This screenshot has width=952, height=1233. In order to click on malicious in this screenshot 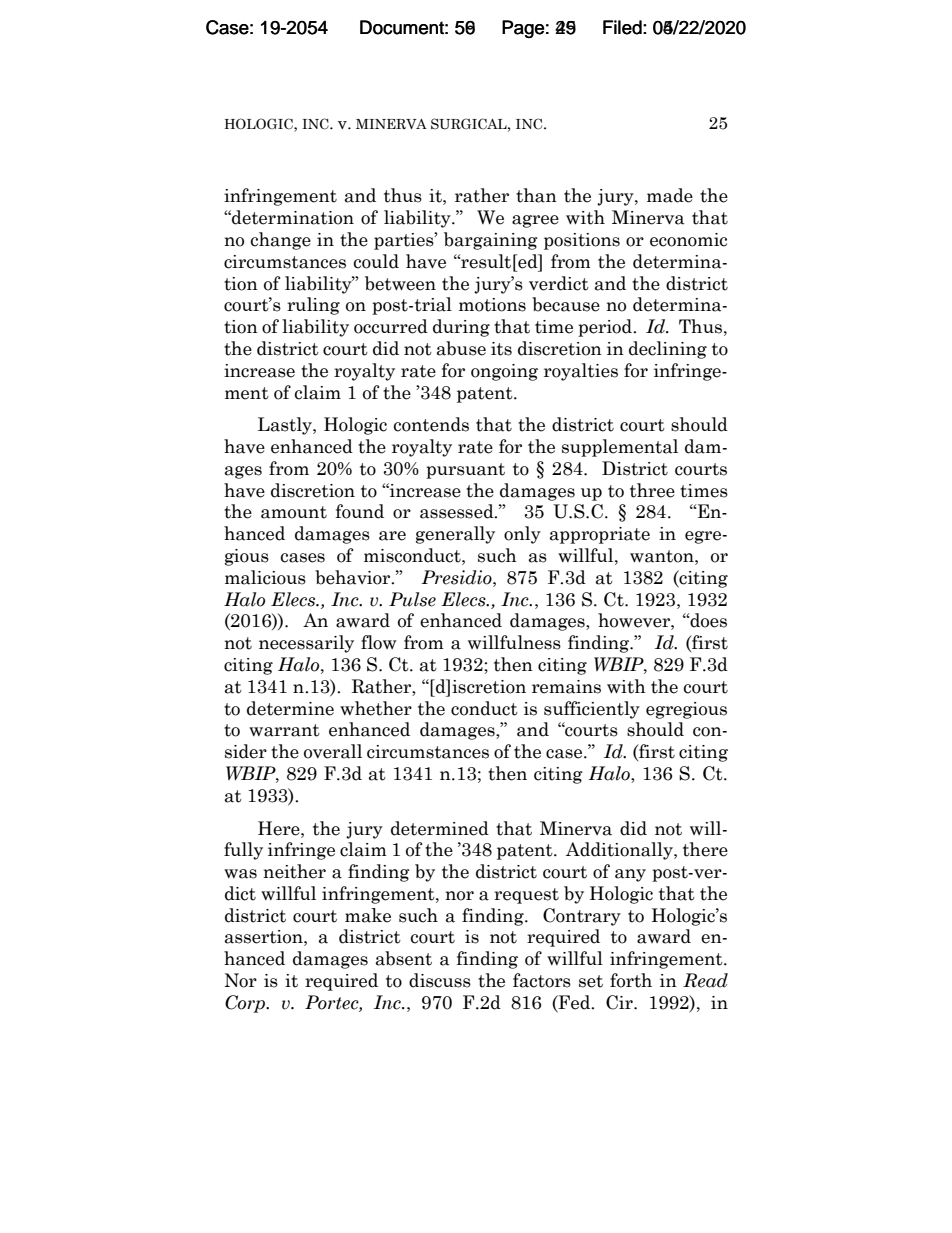, I will do `click(265, 577)`.
